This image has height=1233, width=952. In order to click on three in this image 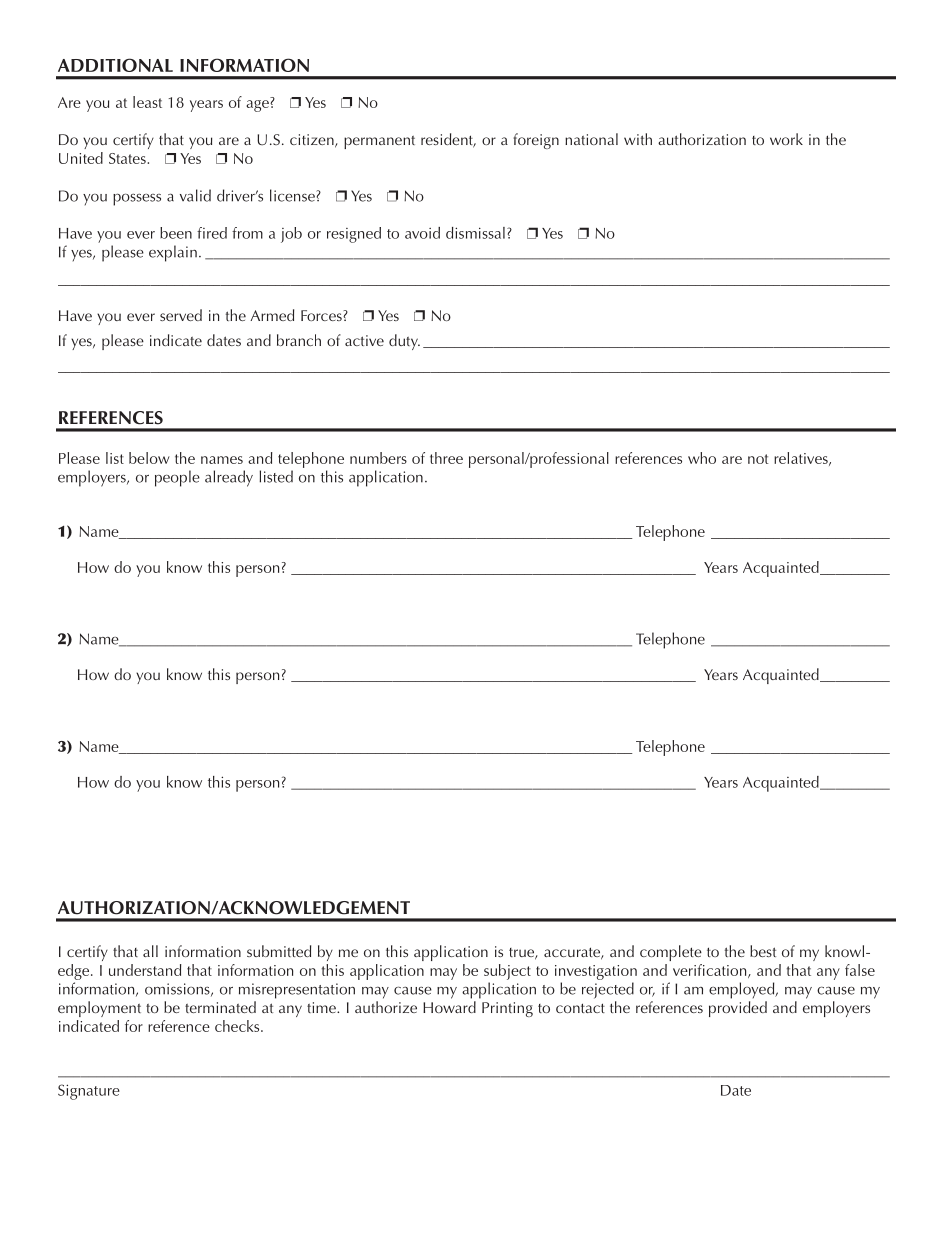, I will do `click(446, 458)`.
